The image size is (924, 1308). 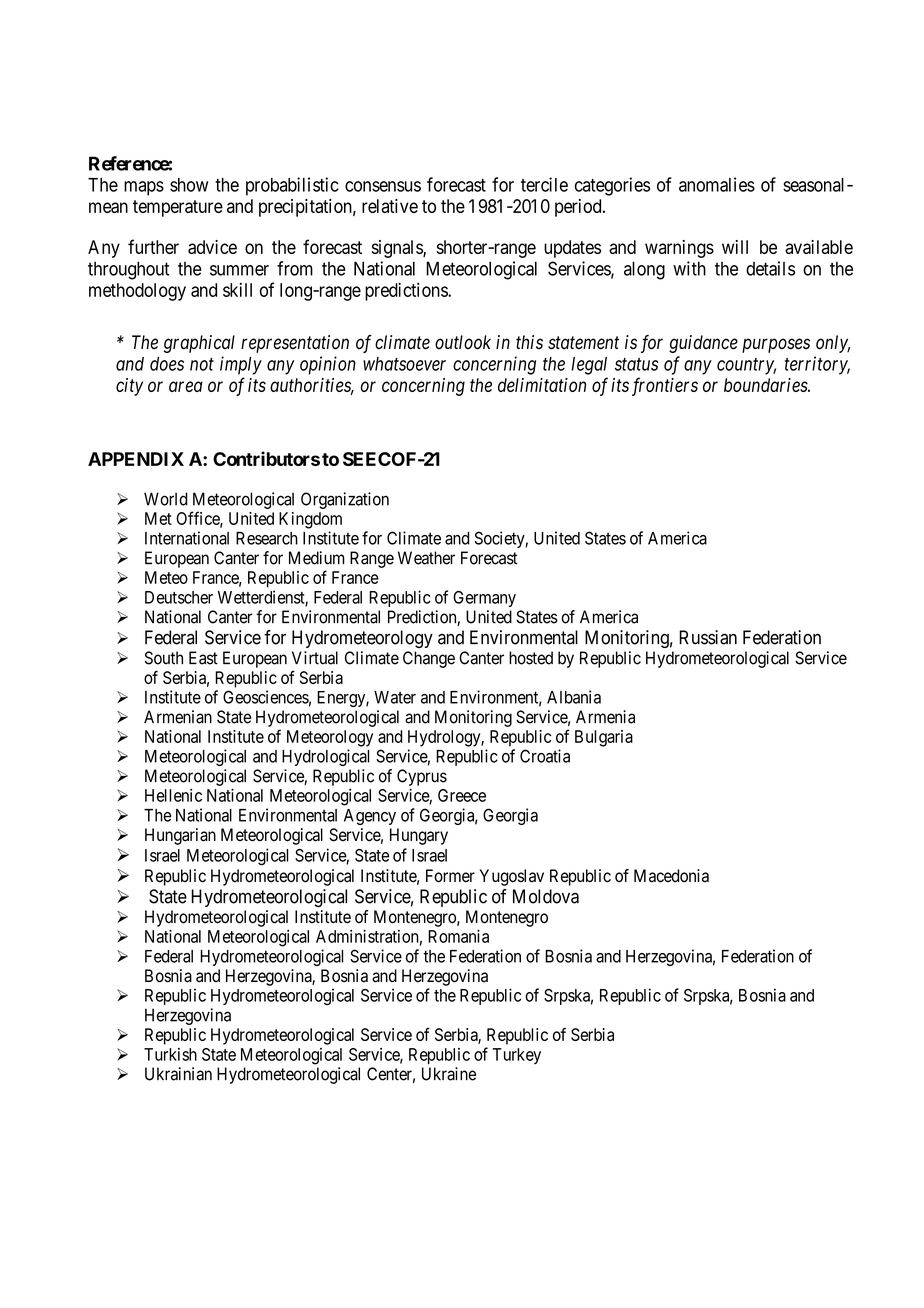 What do you see at coordinates (517, 1056) in the screenshot?
I see `Turkey` at bounding box center [517, 1056].
